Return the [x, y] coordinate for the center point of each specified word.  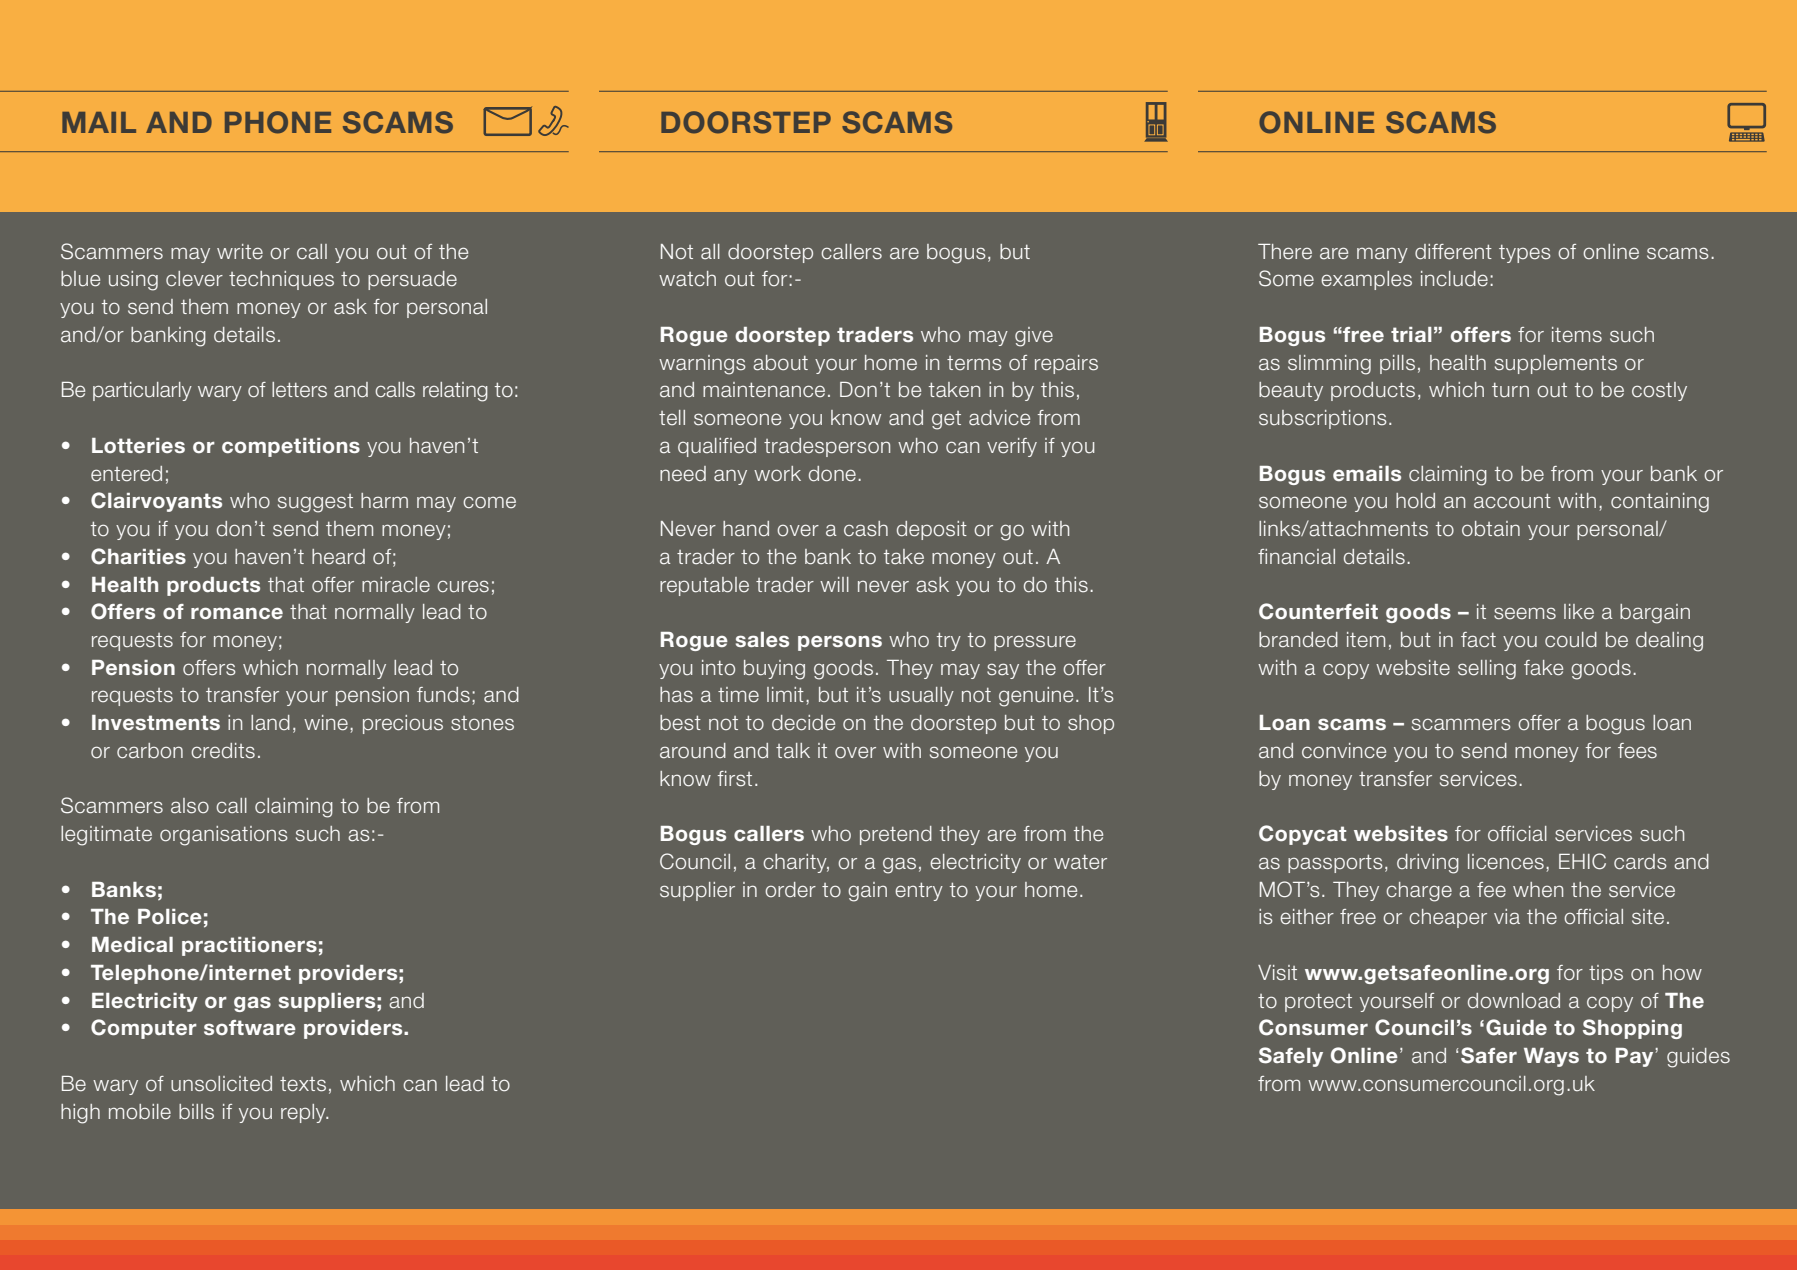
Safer [1489, 1055]
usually [921, 696]
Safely [1291, 1057]
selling [1487, 670]
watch [687, 279]
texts [303, 1084]
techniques [281, 280]
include [1454, 279]
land [270, 723]
